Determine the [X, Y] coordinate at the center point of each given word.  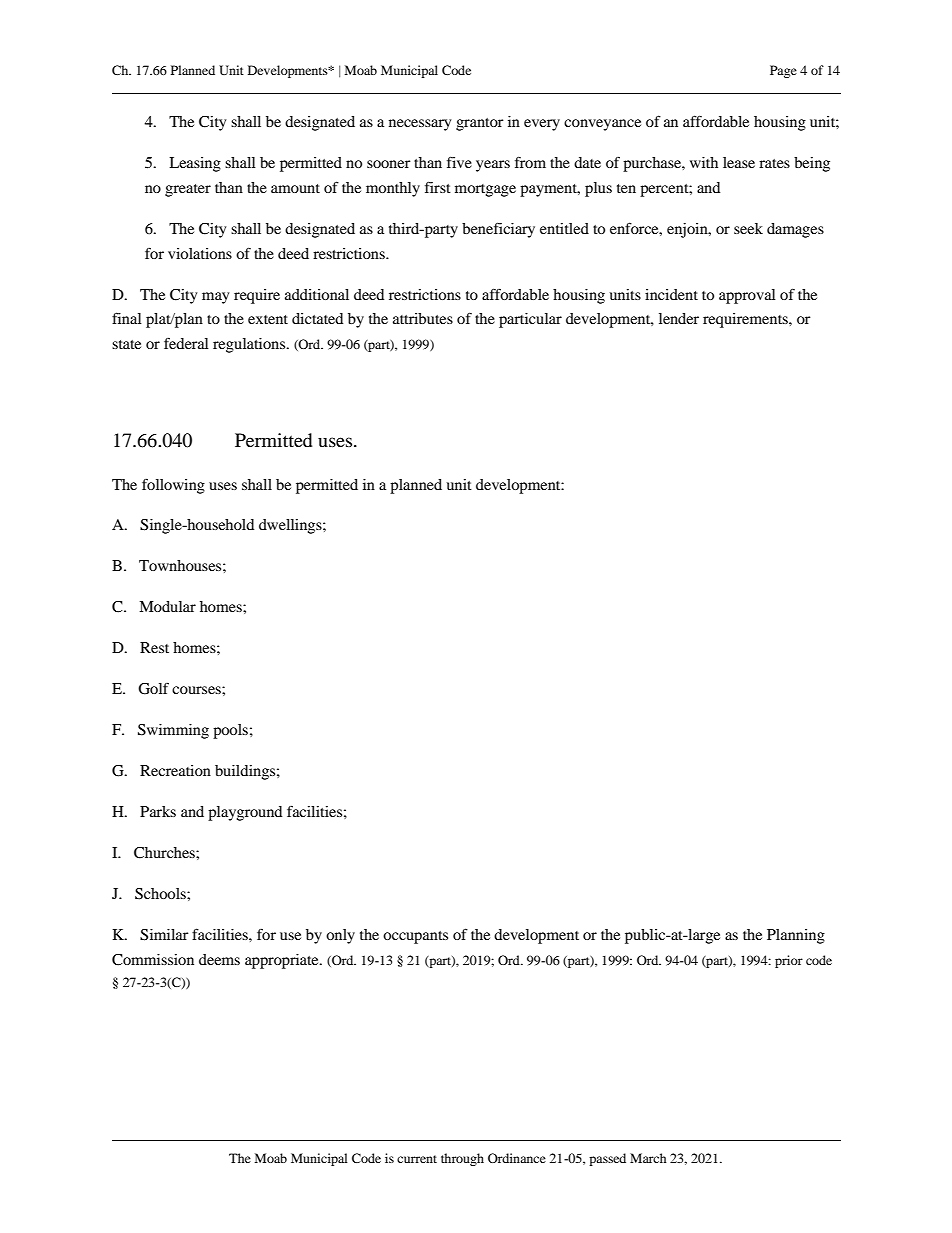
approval [747, 296]
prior [789, 961]
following [173, 486]
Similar [164, 935]
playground [245, 813]
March [648, 1158]
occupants [415, 937]
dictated [317, 318]
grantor [480, 124]
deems [219, 959]
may [215, 298]
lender [679, 318]
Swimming [173, 731]
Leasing [195, 164]
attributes [423, 318]
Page [783, 71]
